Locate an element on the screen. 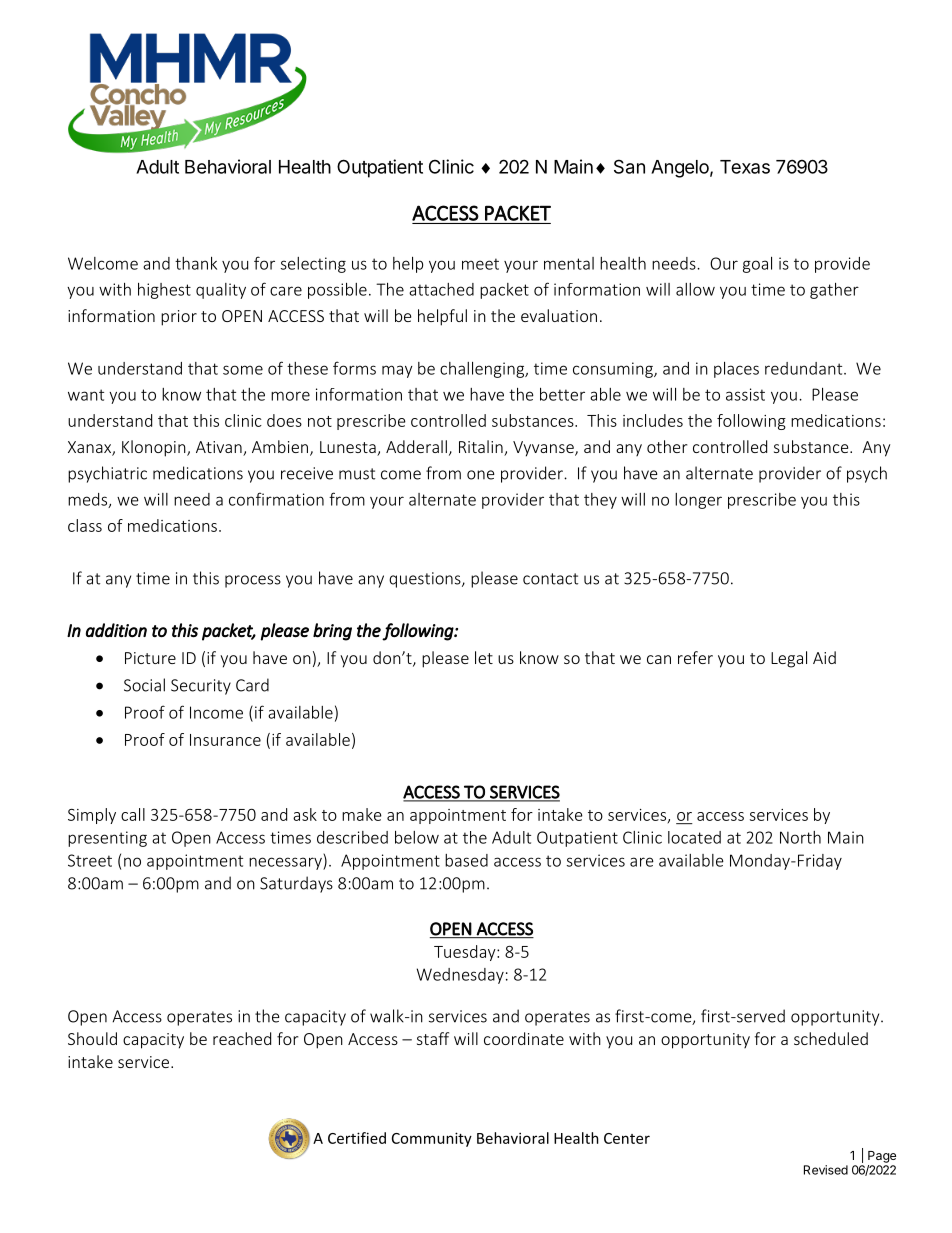  reached is located at coordinates (242, 1038).
